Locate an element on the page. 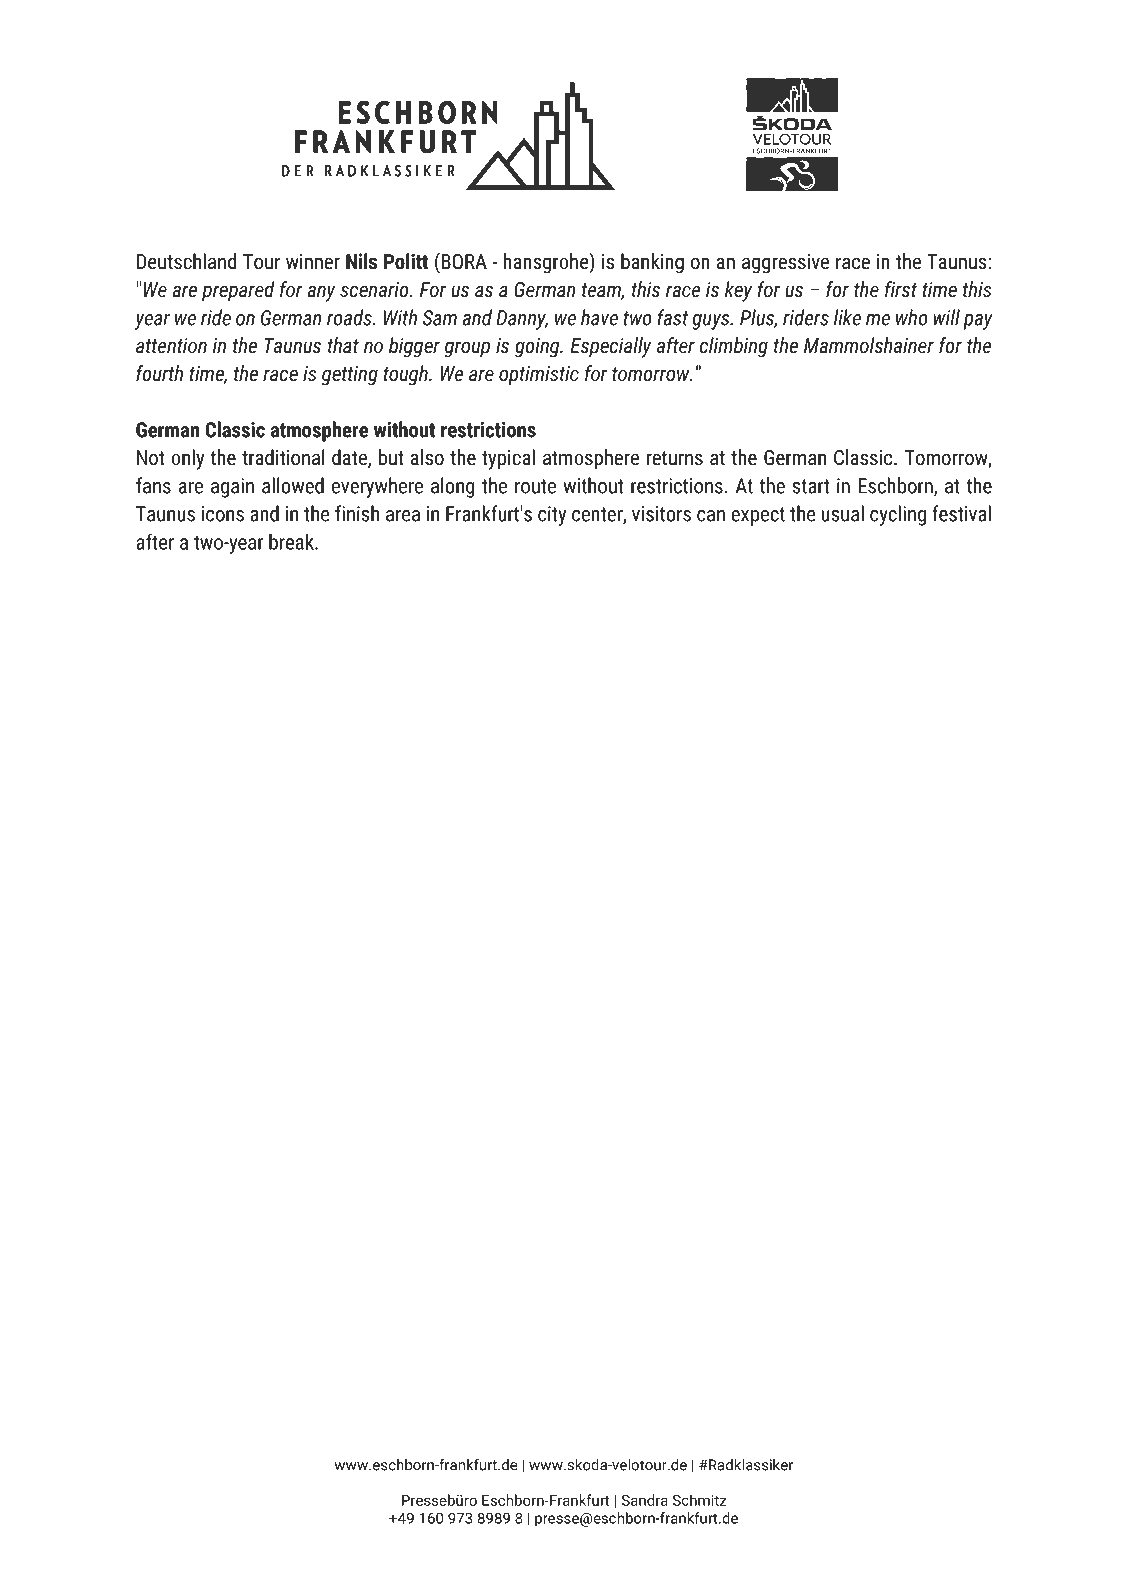 The height and width of the document is (1592, 1125). icons is located at coordinates (223, 514).
